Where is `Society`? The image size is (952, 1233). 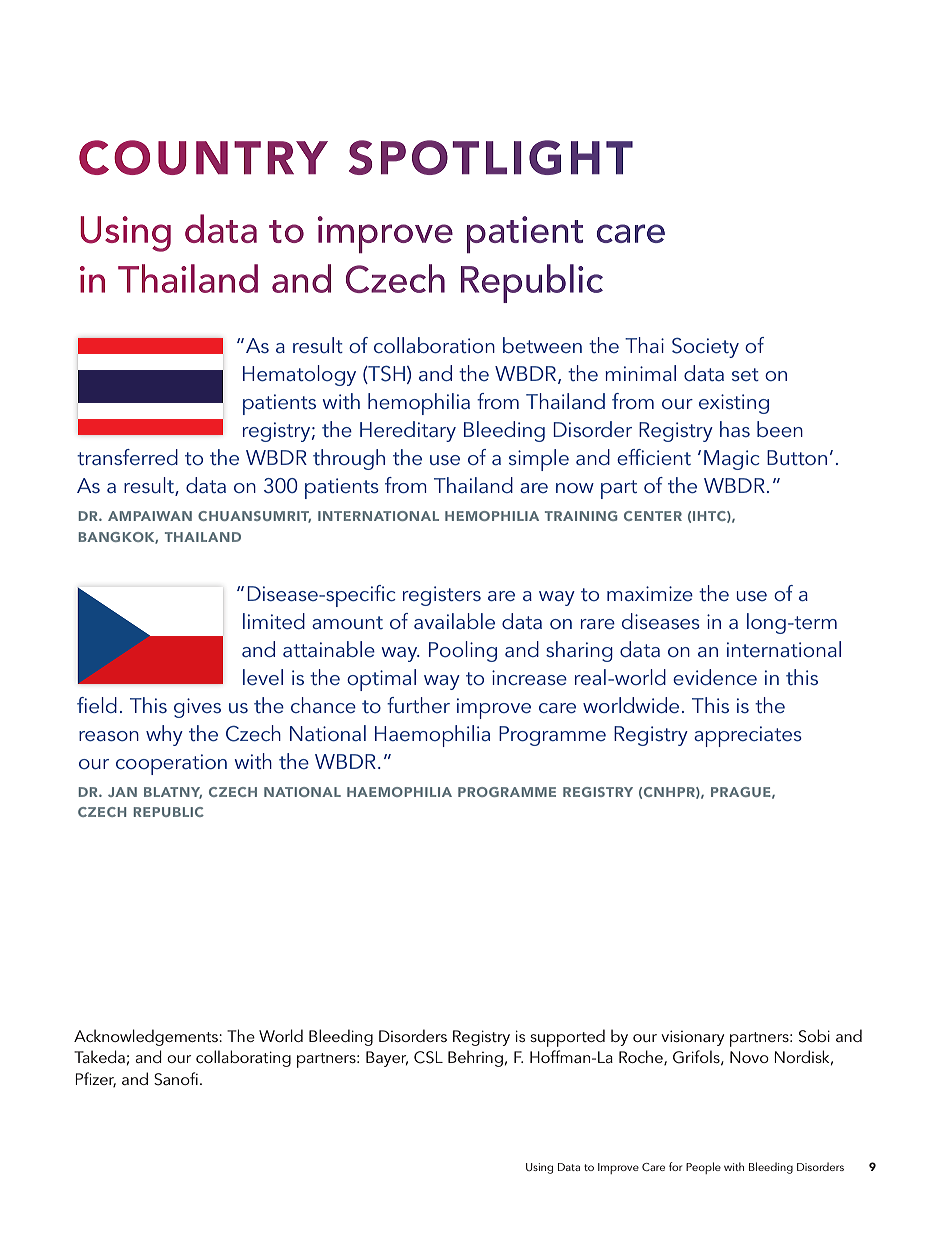 Society is located at coordinates (705, 348).
